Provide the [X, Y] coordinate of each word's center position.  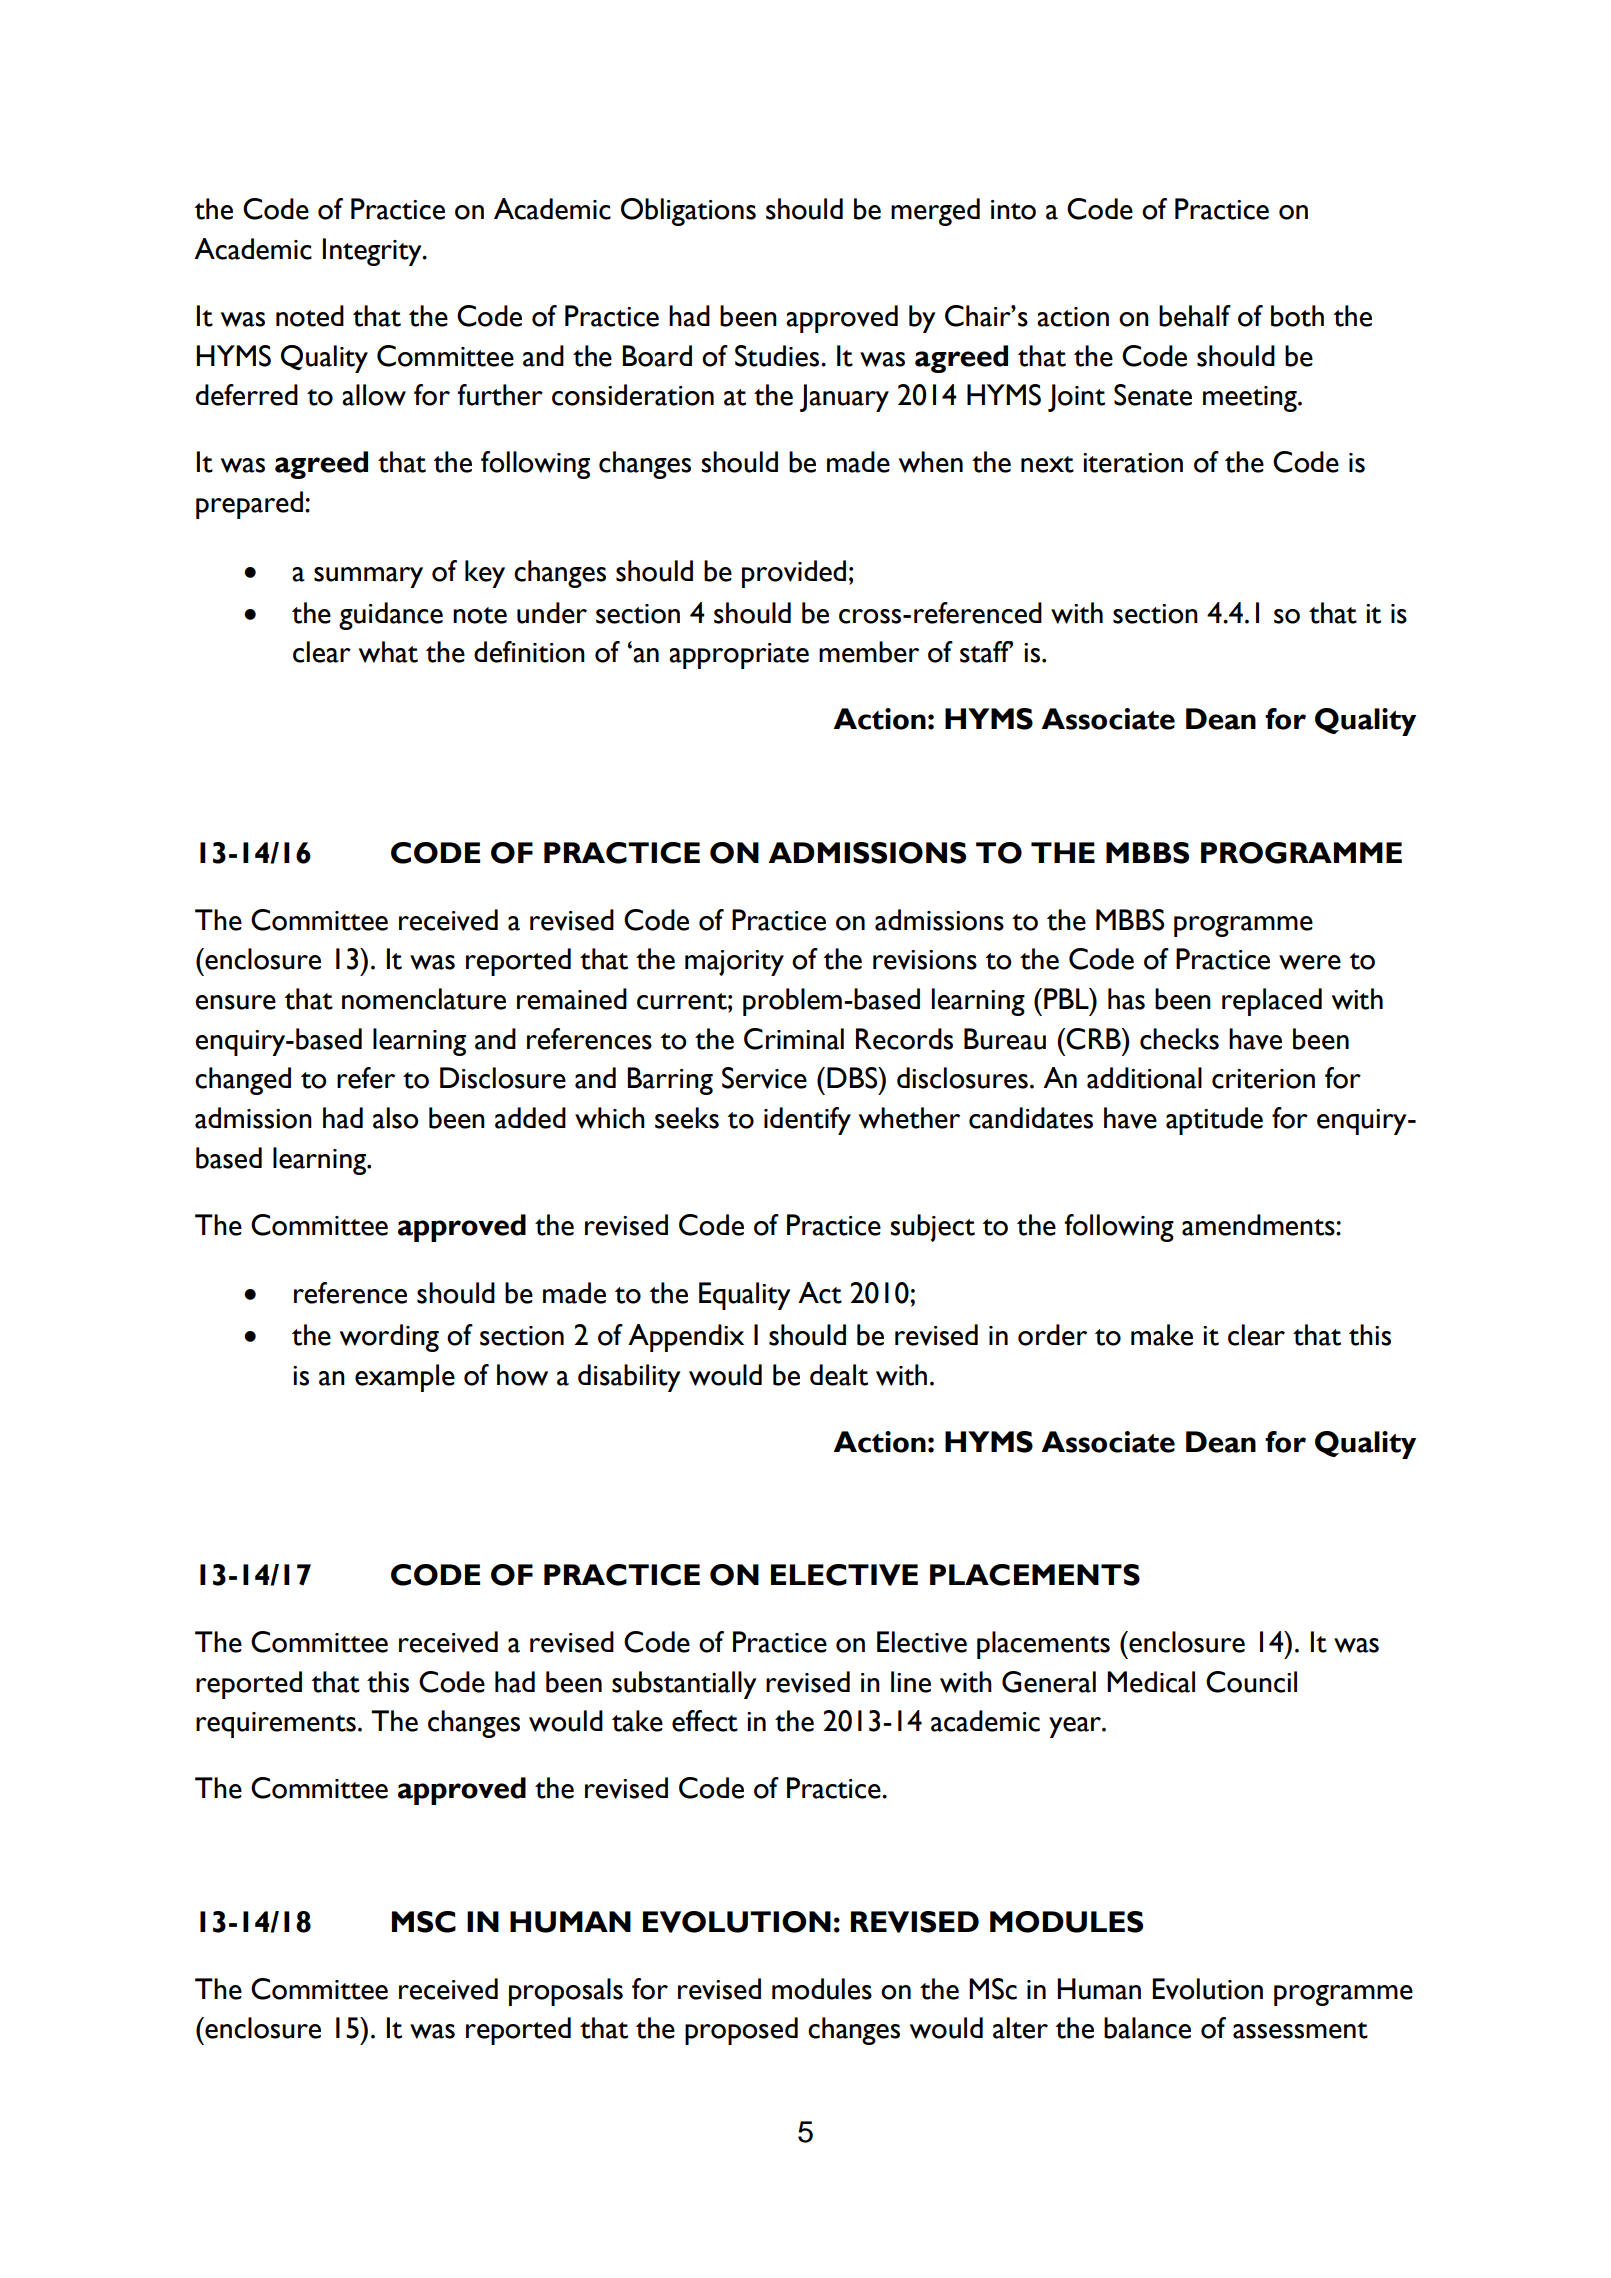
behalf [1195, 316]
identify [807, 1121]
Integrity [373, 252]
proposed [741, 2031]
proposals [566, 1992]
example [405, 1378]
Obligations [688, 212]
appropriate [739, 656]
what [388, 652]
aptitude [1214, 1121]
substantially [684, 1685]
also [396, 1118]
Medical [1151, 1682]
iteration [1133, 463]
